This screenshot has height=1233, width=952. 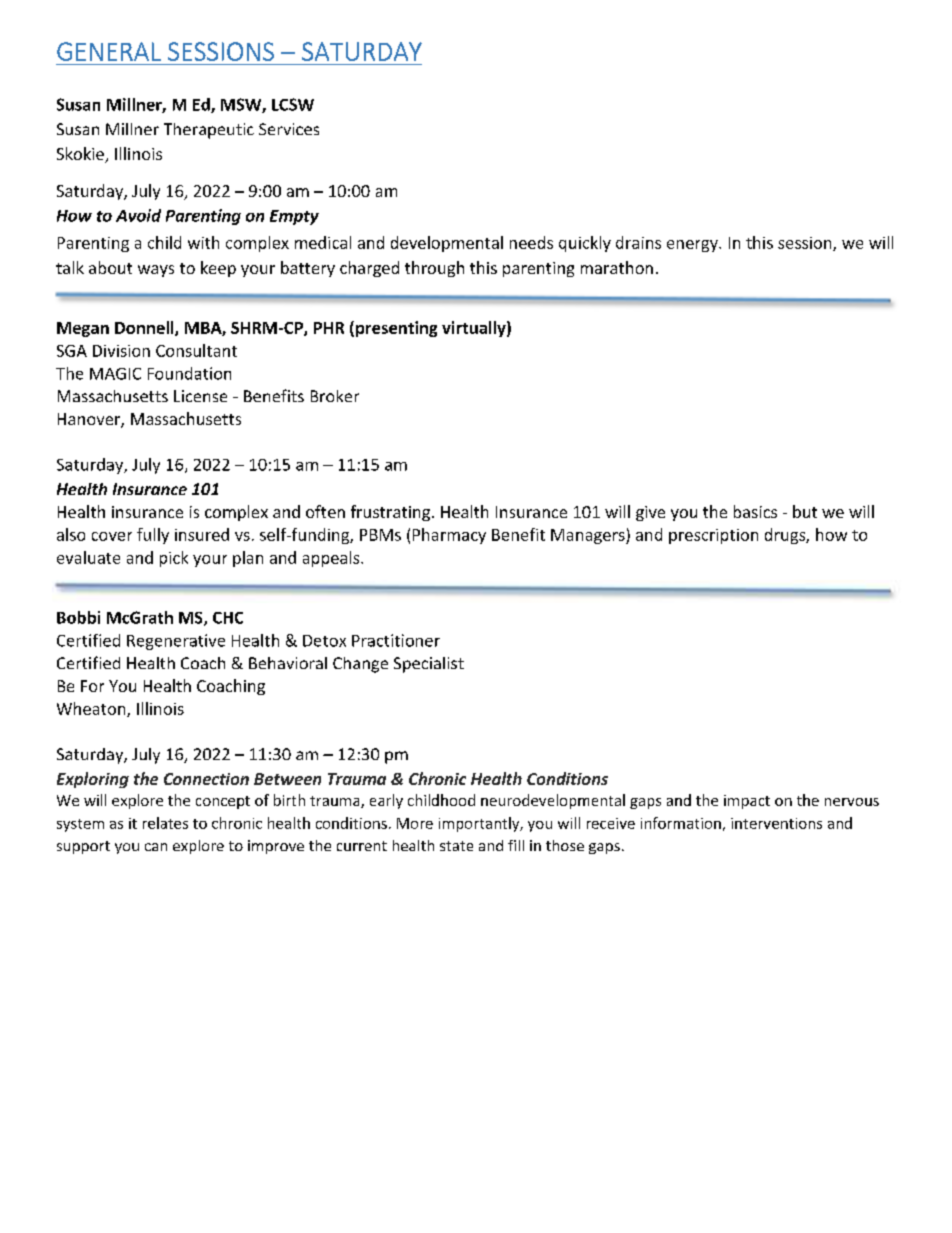 What do you see at coordinates (209, 131) in the screenshot?
I see `Therapeutic` at bounding box center [209, 131].
